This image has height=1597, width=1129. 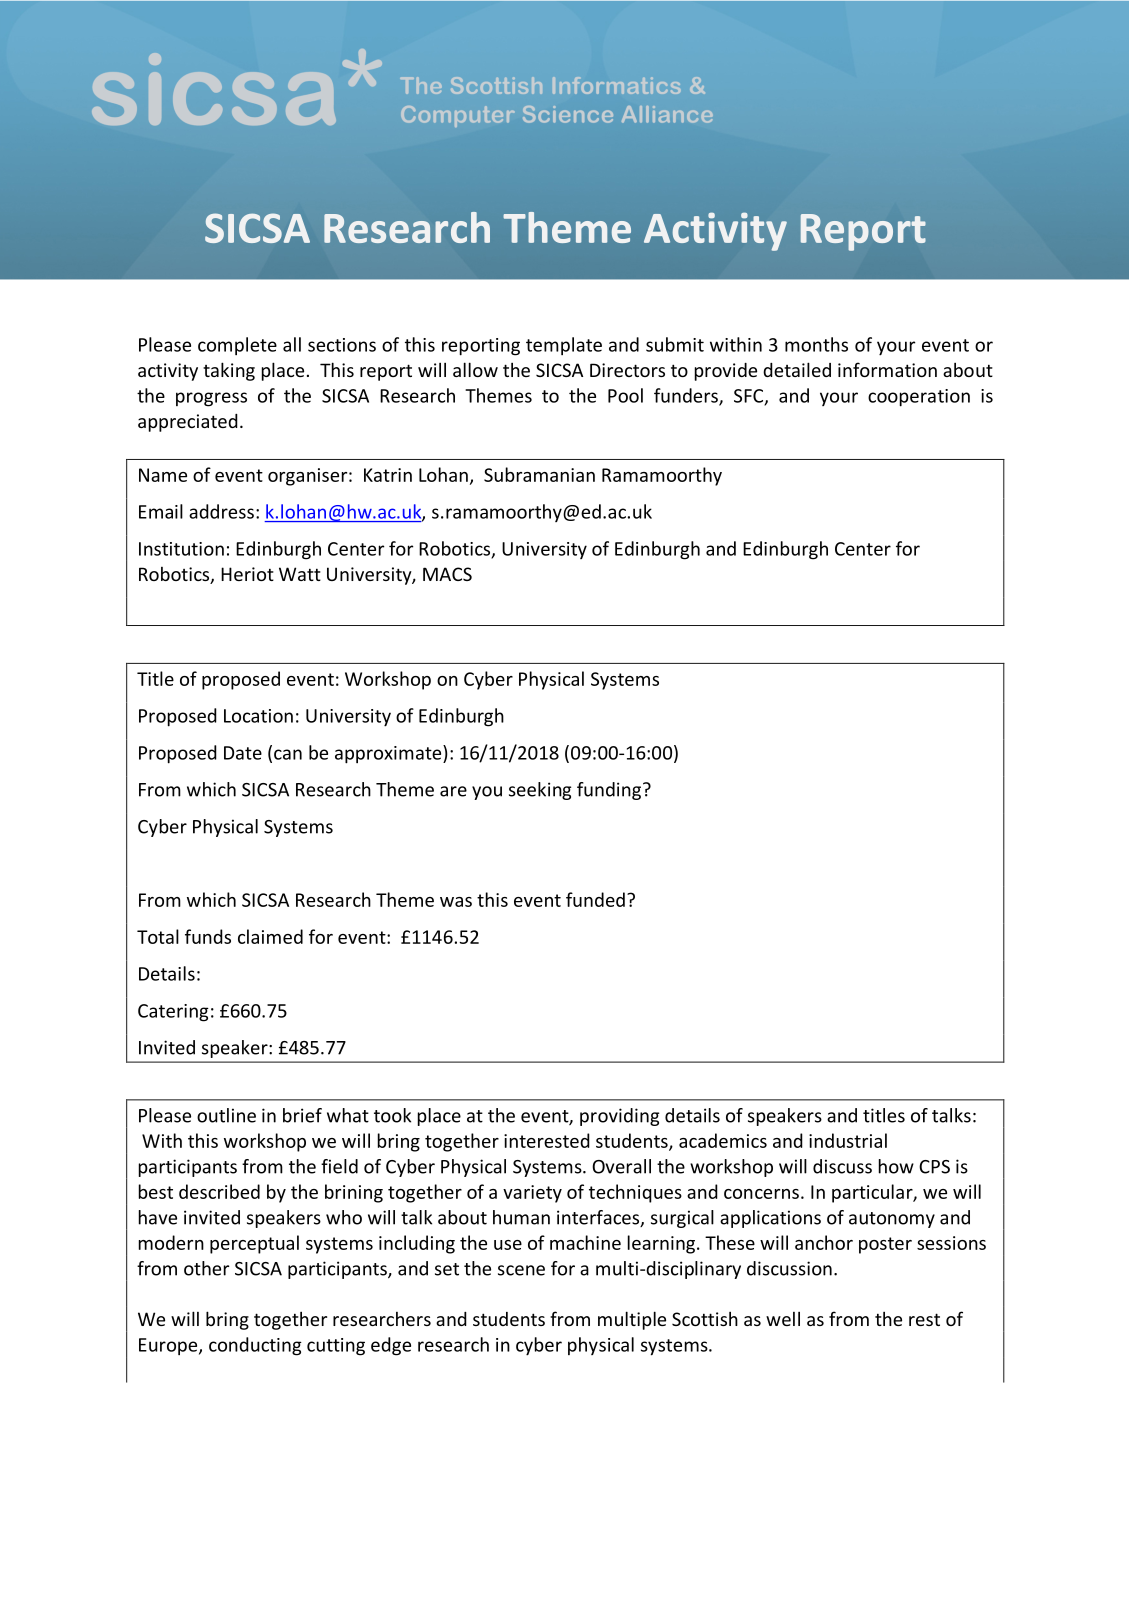 What do you see at coordinates (610, 791) in the image?
I see `funding` at bounding box center [610, 791].
